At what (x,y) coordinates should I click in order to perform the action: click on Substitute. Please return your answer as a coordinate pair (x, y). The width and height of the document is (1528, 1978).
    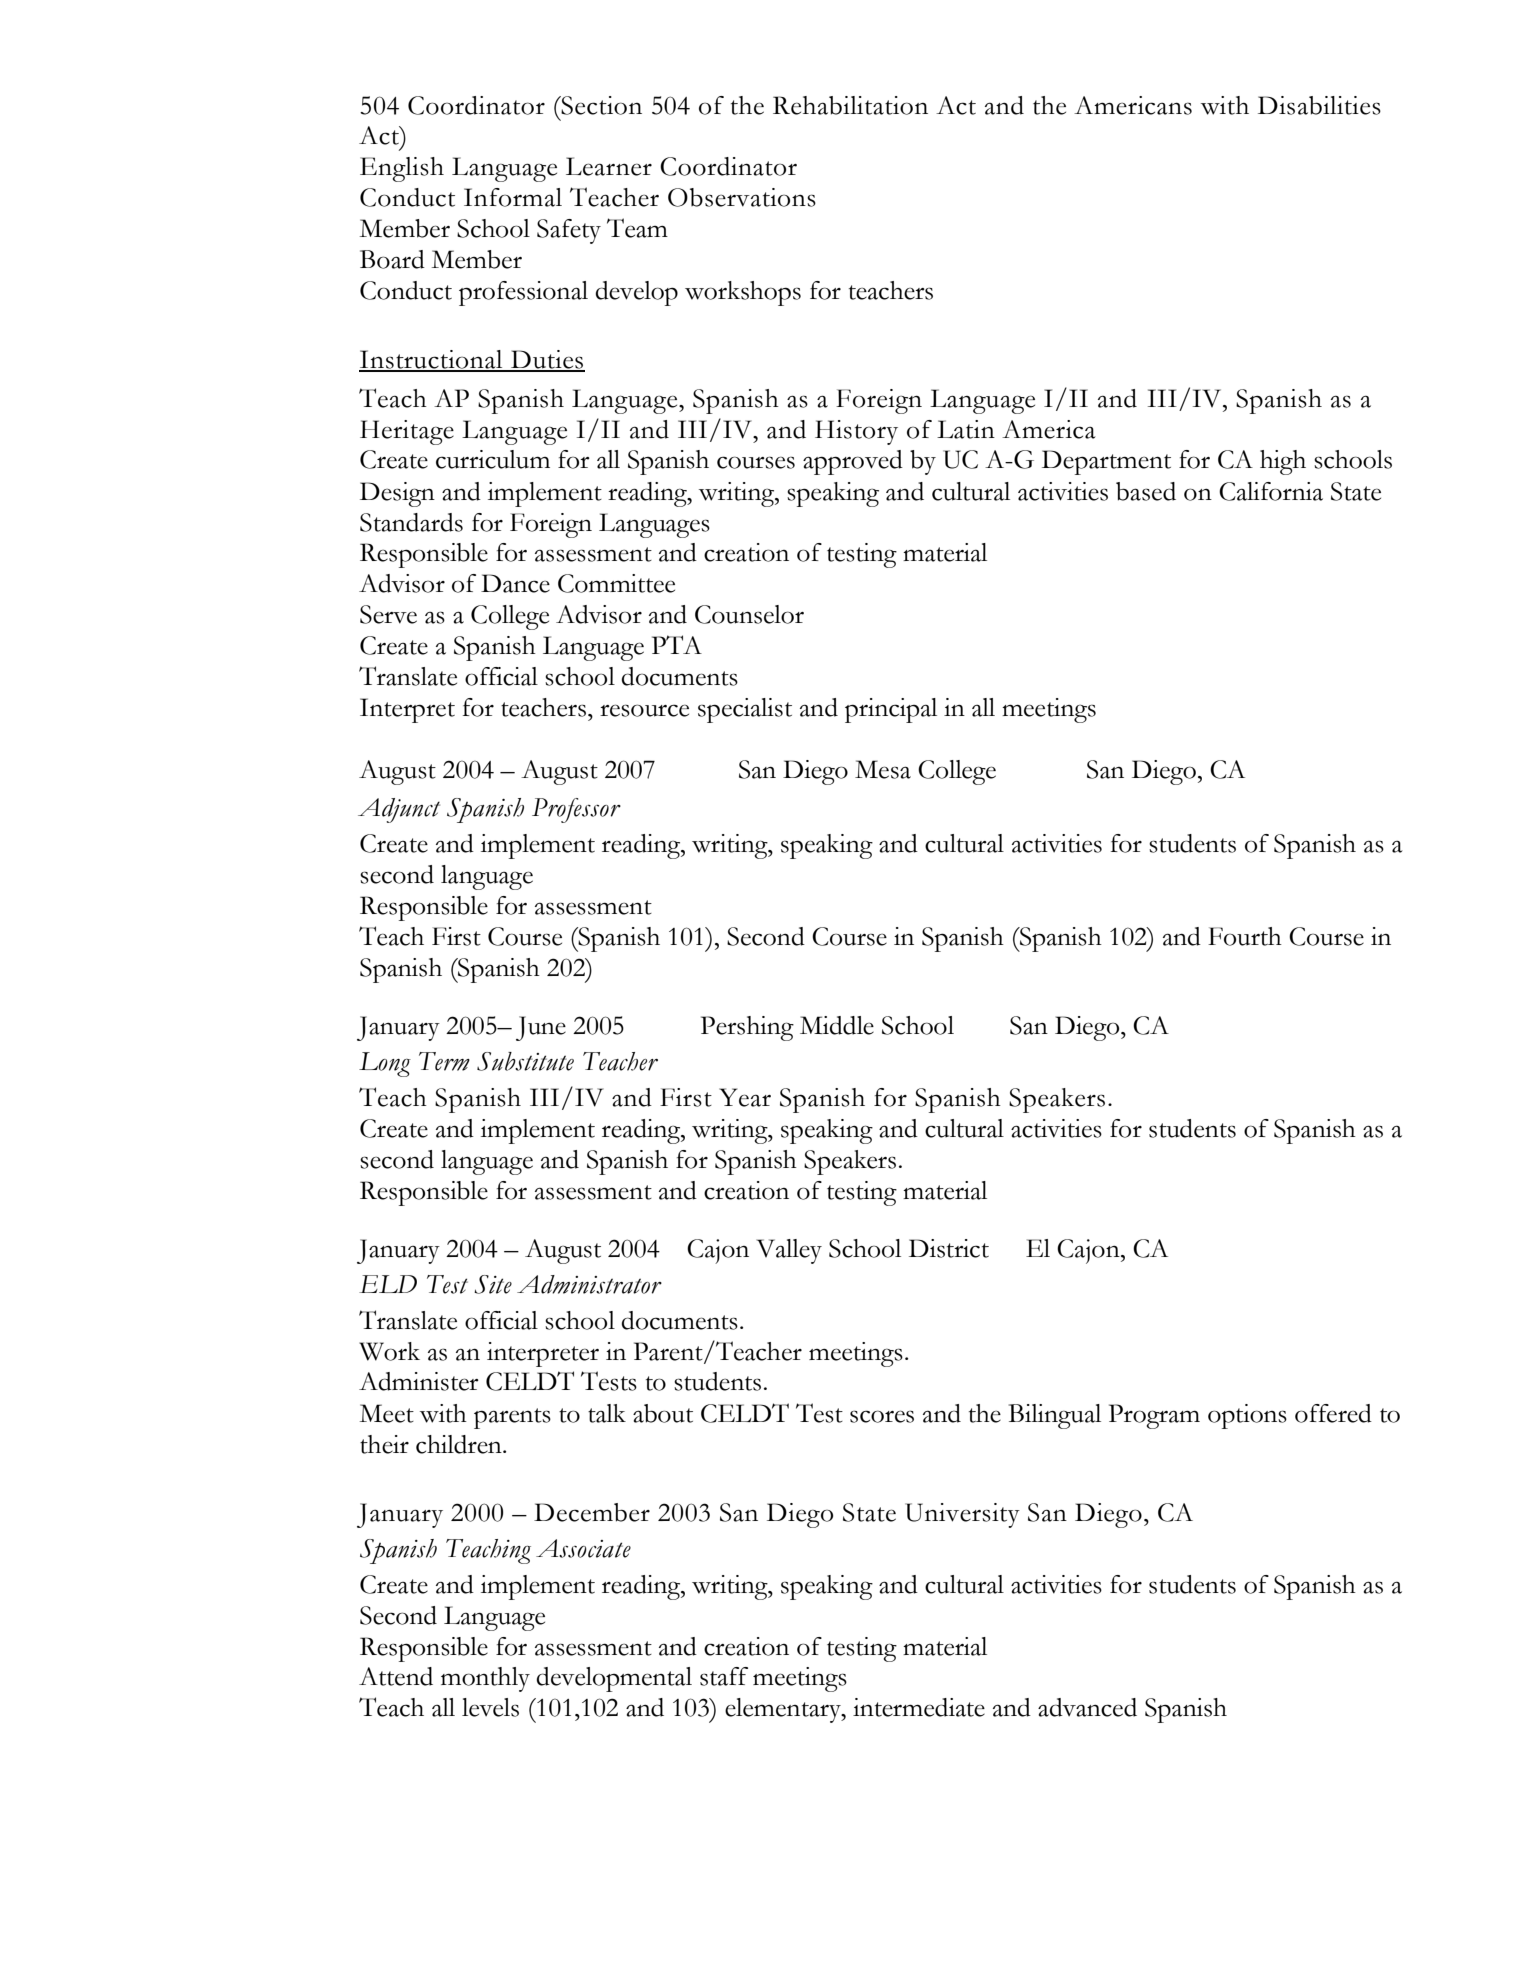
    Looking at the image, I should click on (525, 1061).
